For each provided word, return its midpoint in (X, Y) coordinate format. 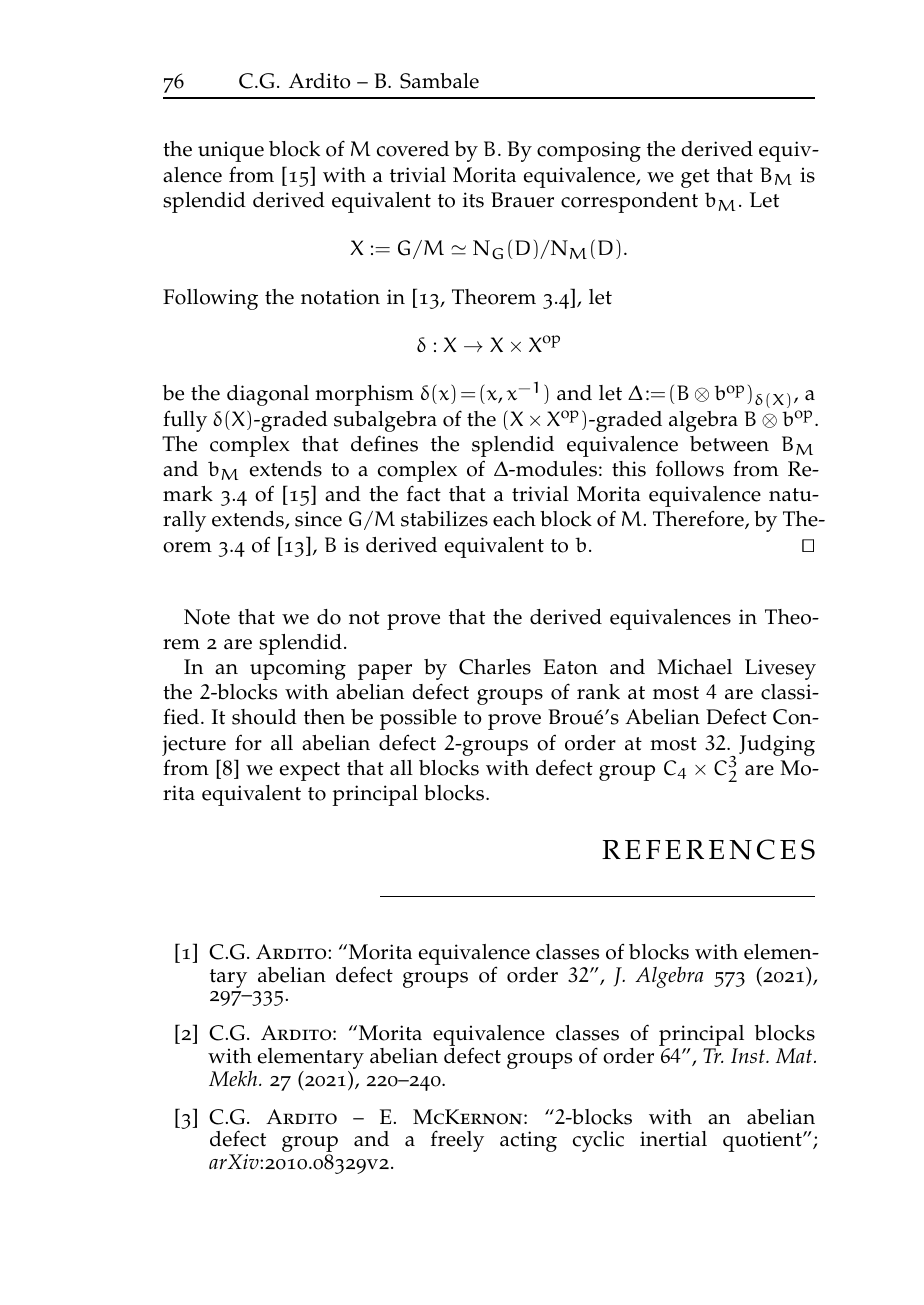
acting (528, 1141)
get (695, 178)
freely (457, 1141)
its (473, 200)
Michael (694, 667)
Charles (495, 667)
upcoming (298, 669)
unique (231, 151)
